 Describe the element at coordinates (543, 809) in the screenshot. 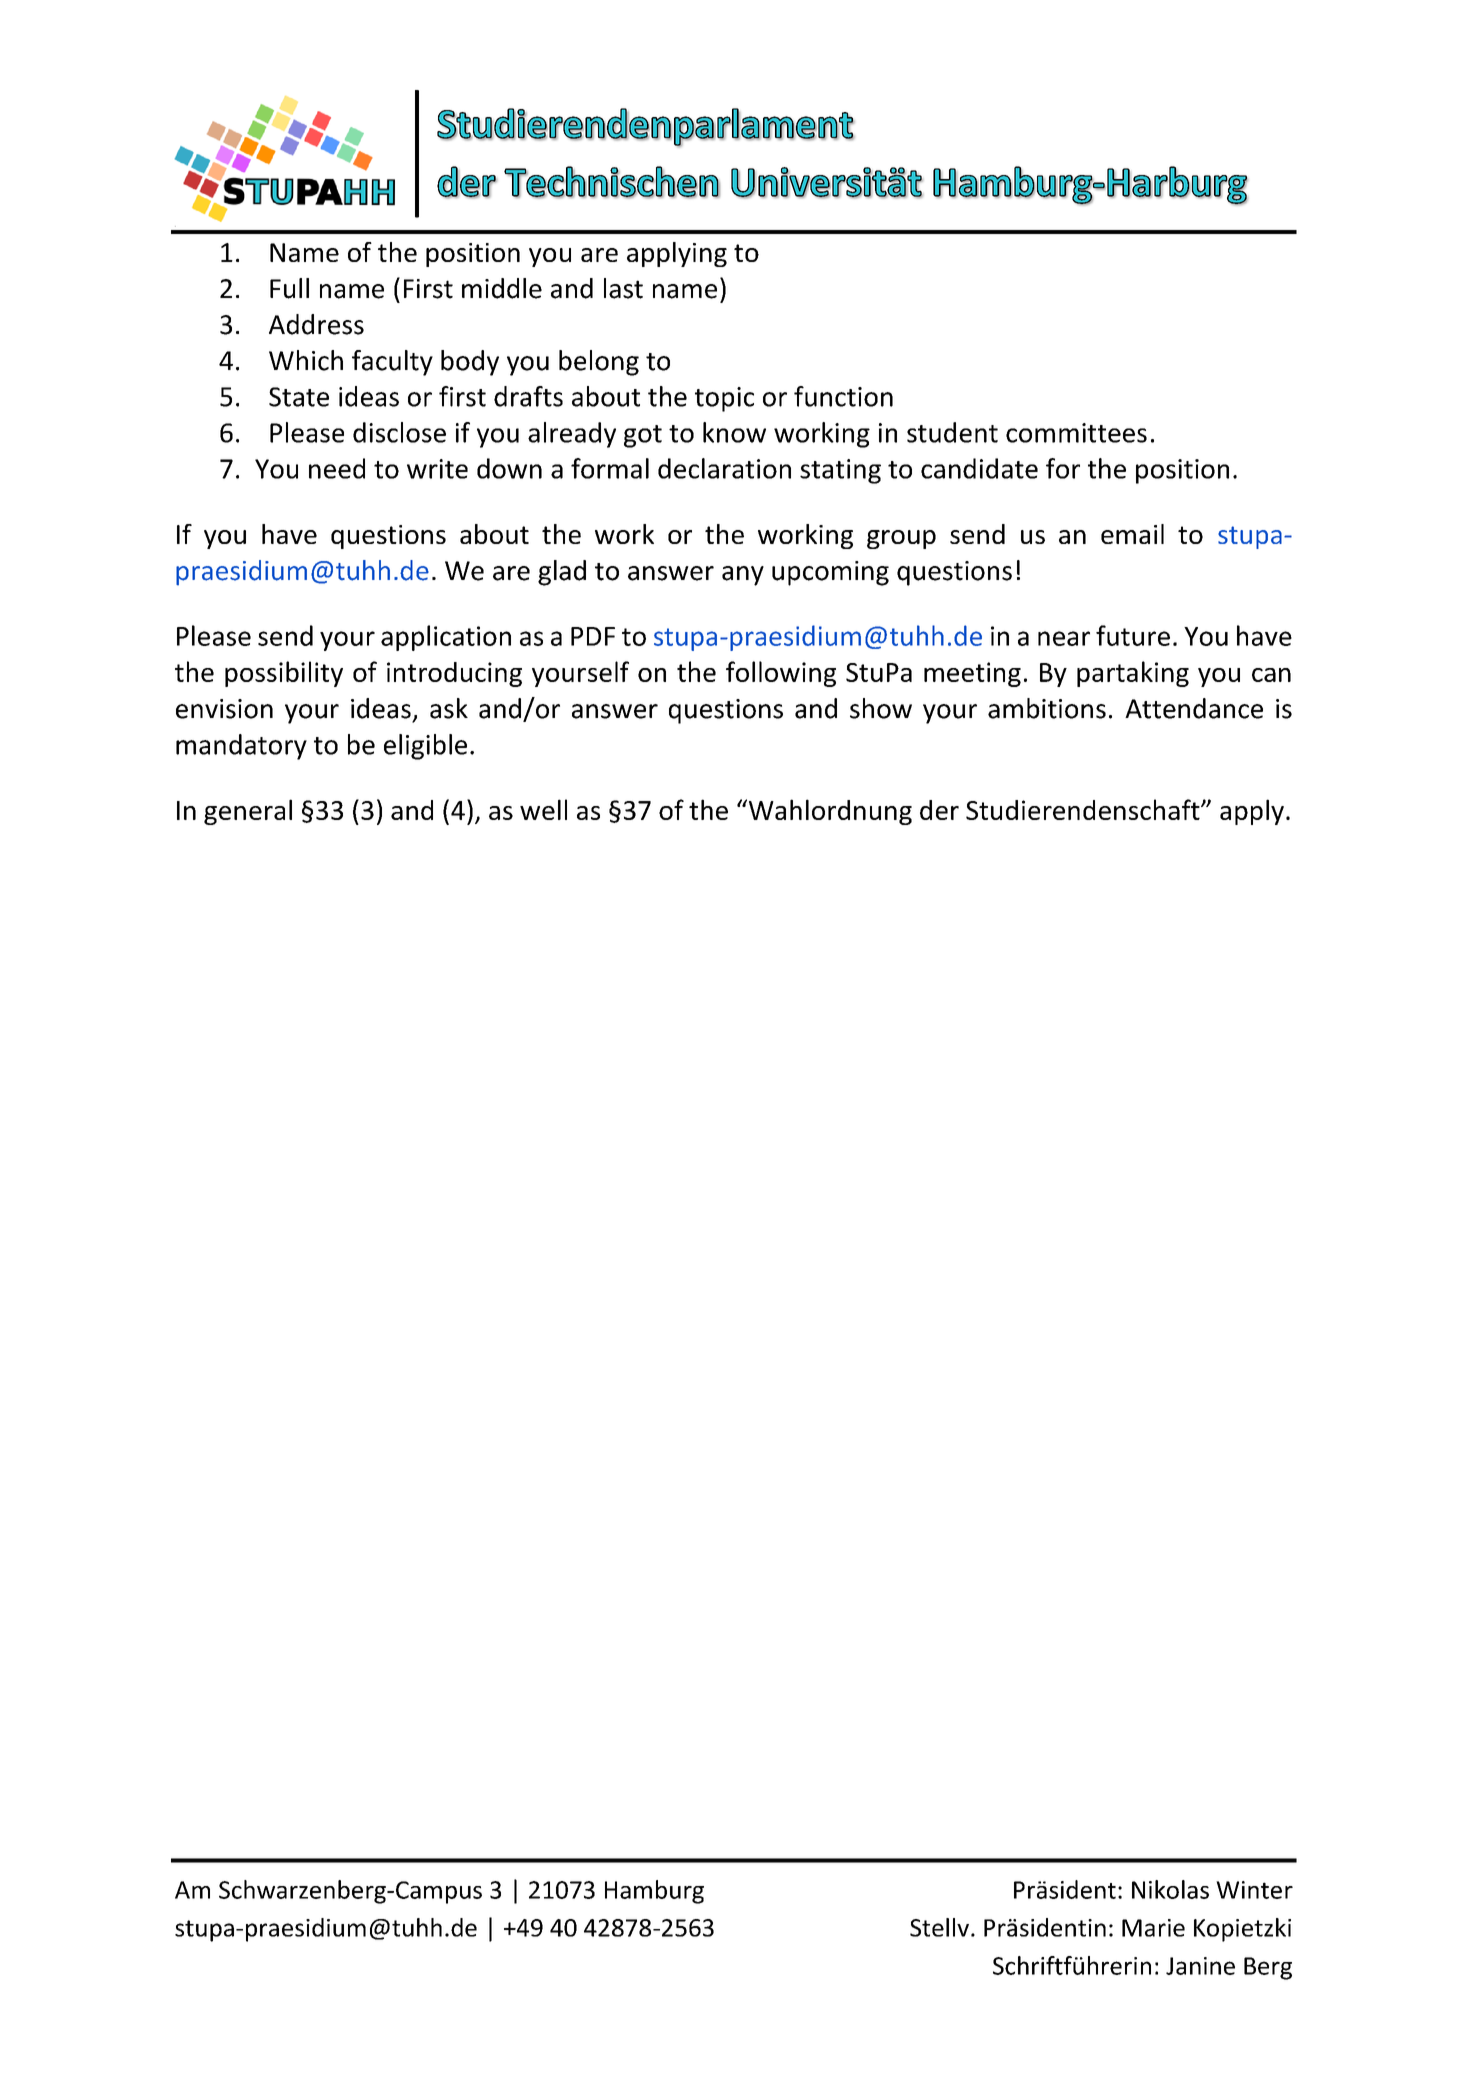

I see `well` at that location.
